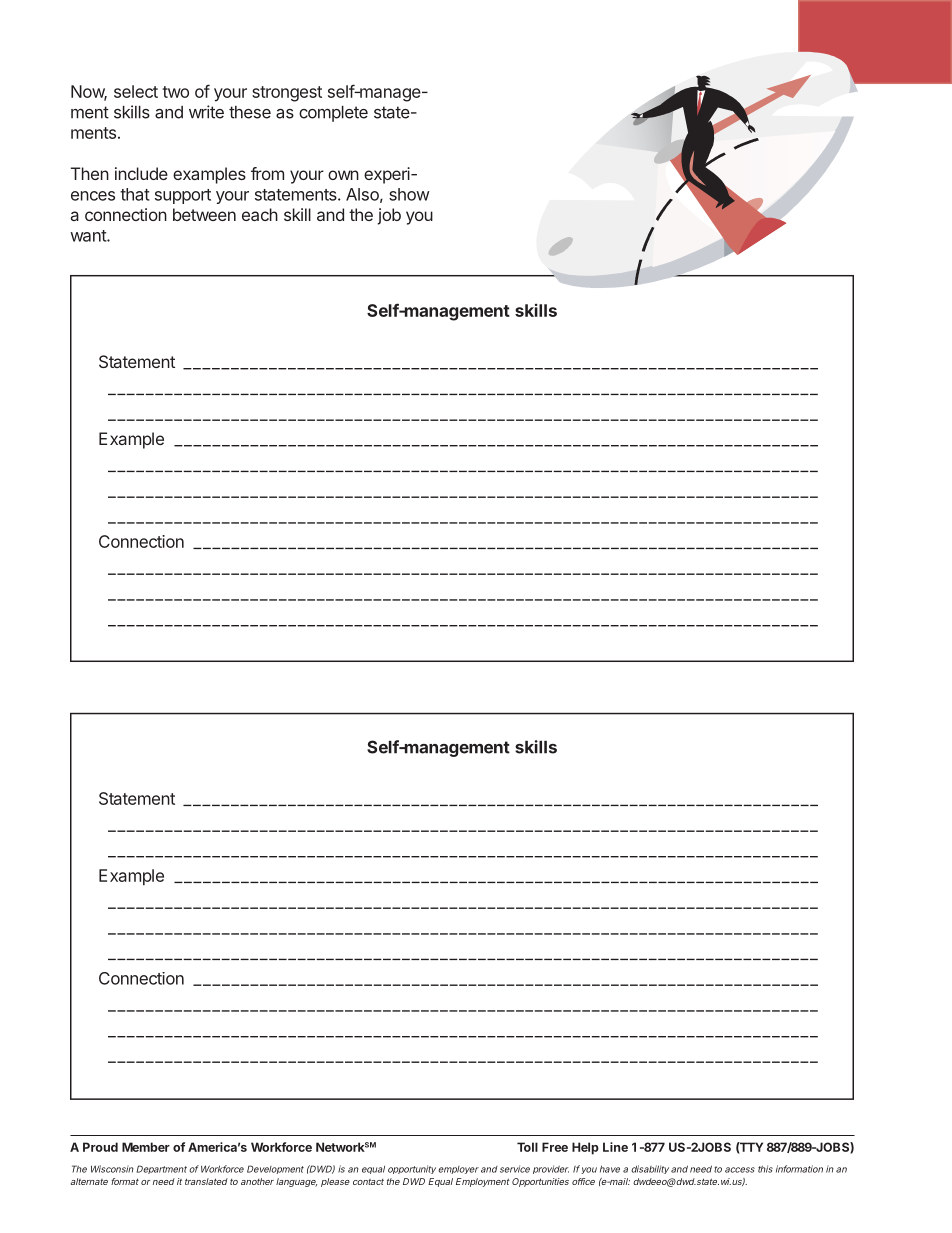 This image has width=952, height=1233. What do you see at coordinates (136, 91) in the image?
I see `select` at bounding box center [136, 91].
